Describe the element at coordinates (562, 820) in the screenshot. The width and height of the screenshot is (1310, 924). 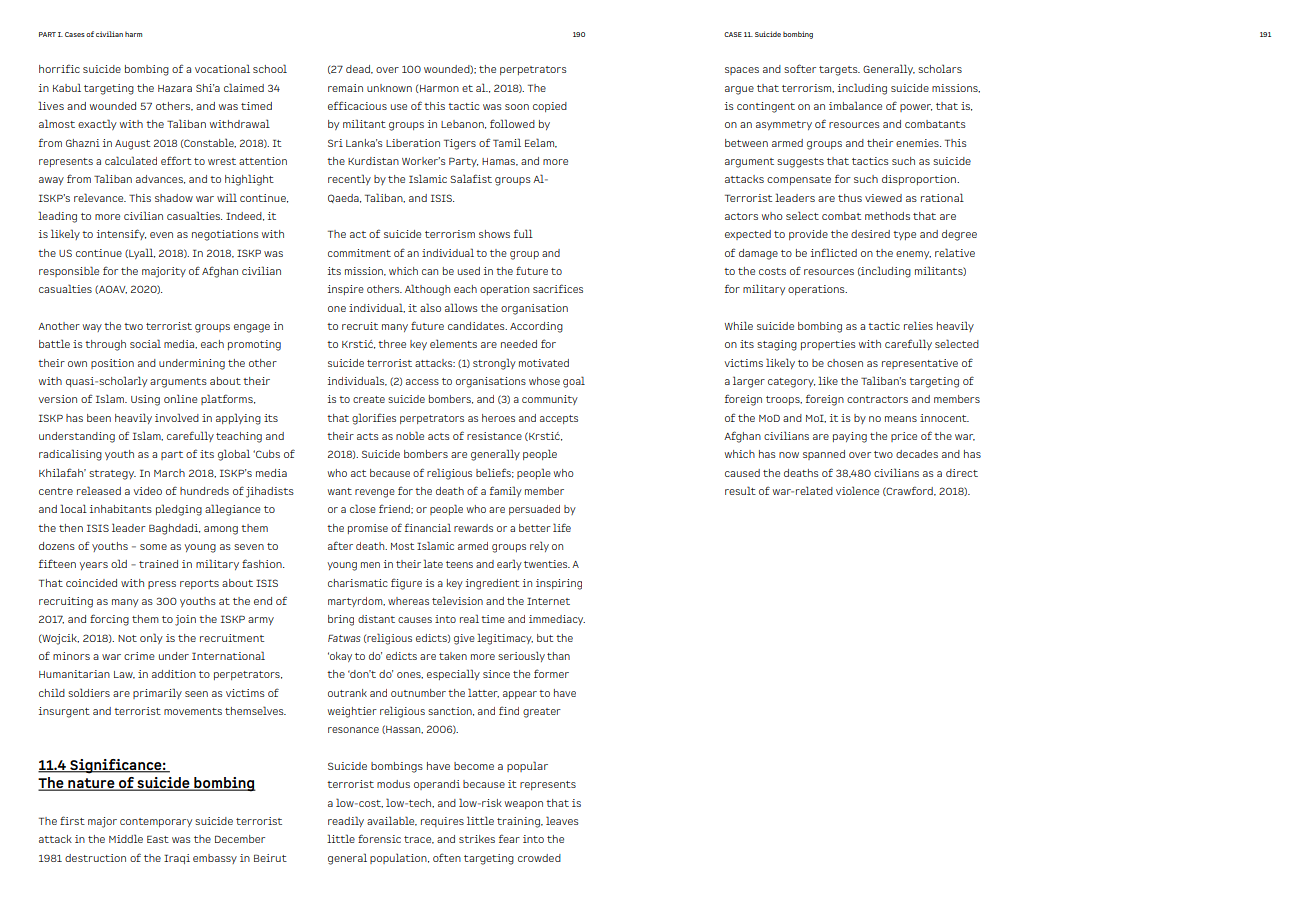
I see `leaves` at that location.
